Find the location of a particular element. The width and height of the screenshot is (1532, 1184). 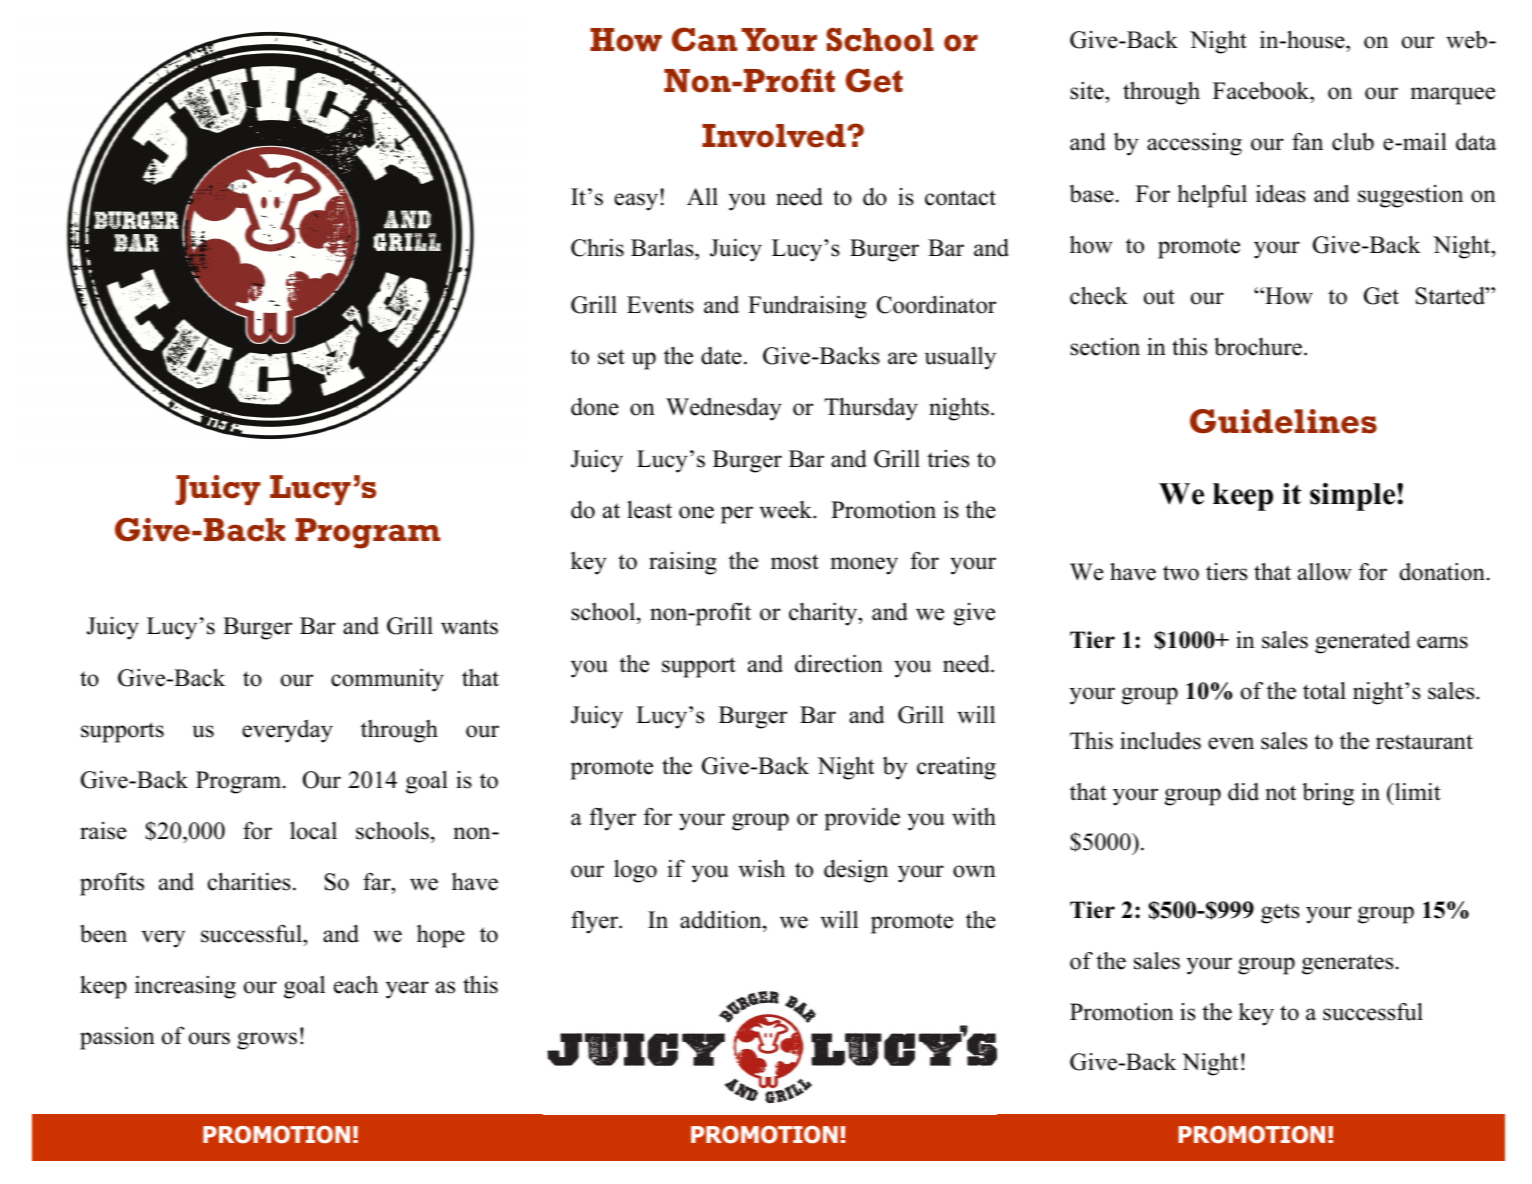

direction is located at coordinates (839, 663).
